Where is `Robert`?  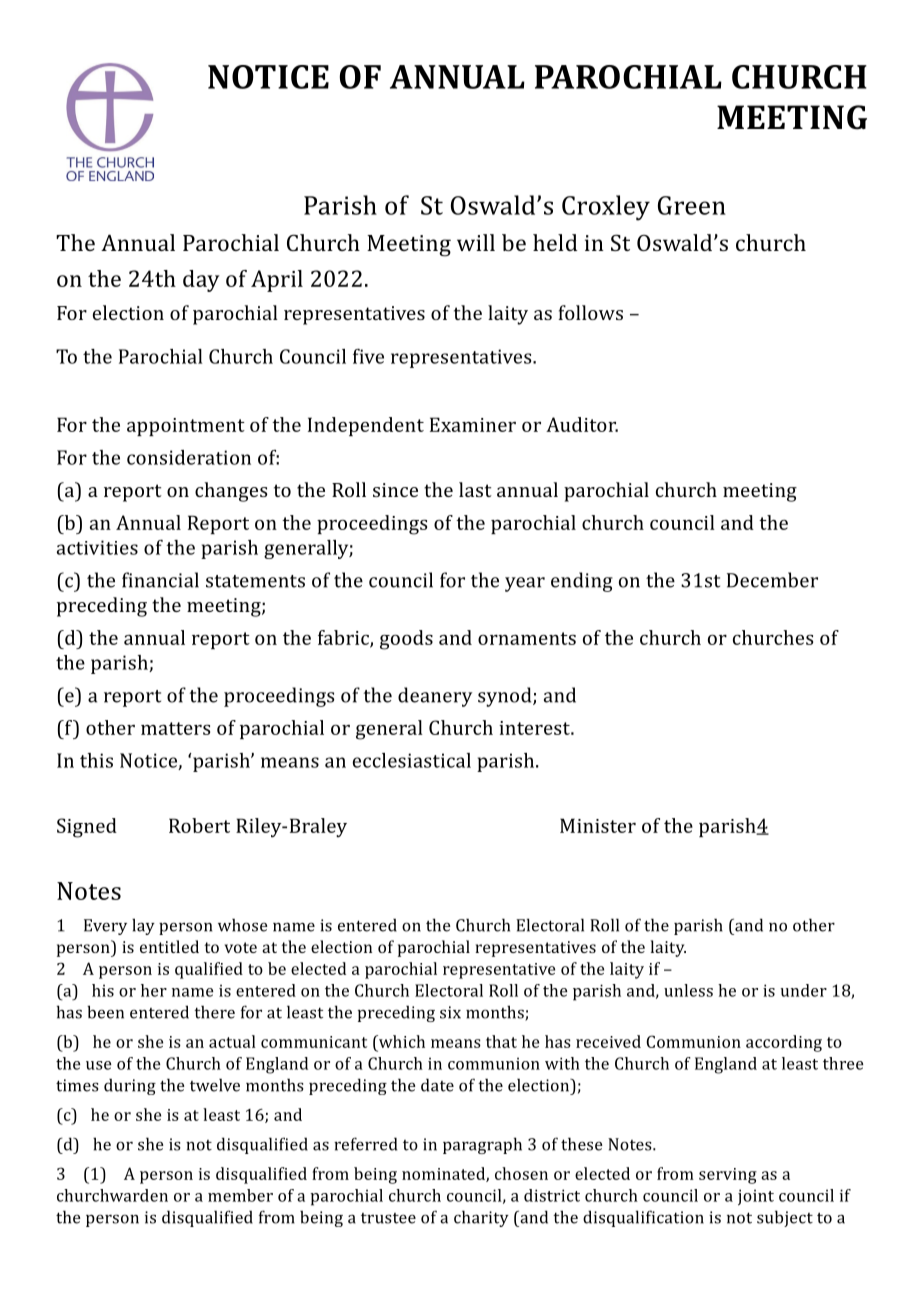
Robert is located at coordinates (199, 825).
